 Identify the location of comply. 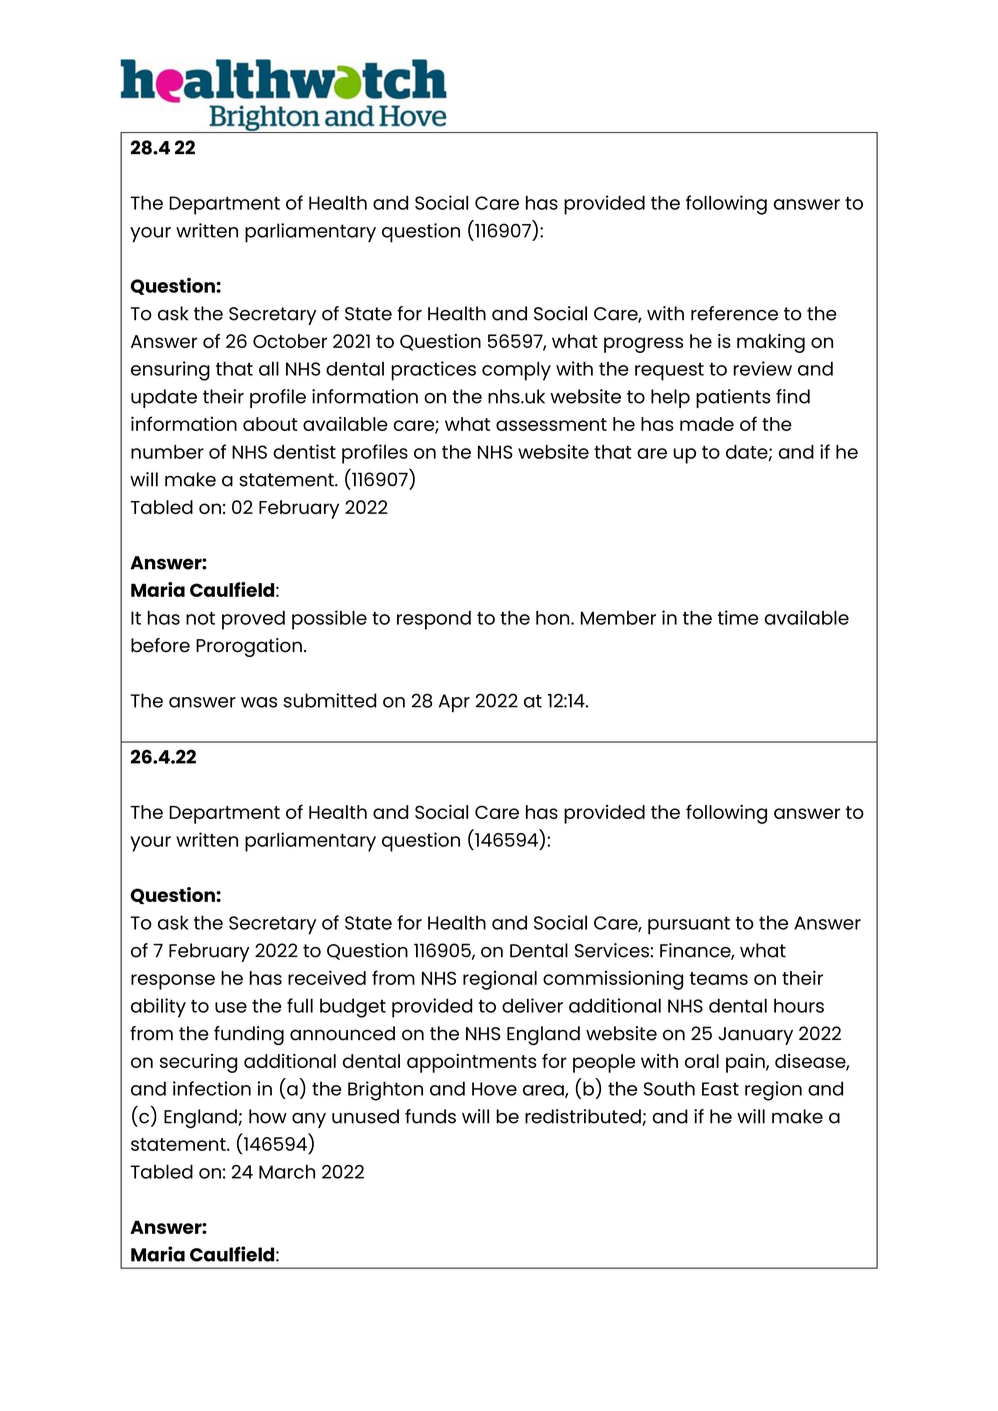
(516, 371).
